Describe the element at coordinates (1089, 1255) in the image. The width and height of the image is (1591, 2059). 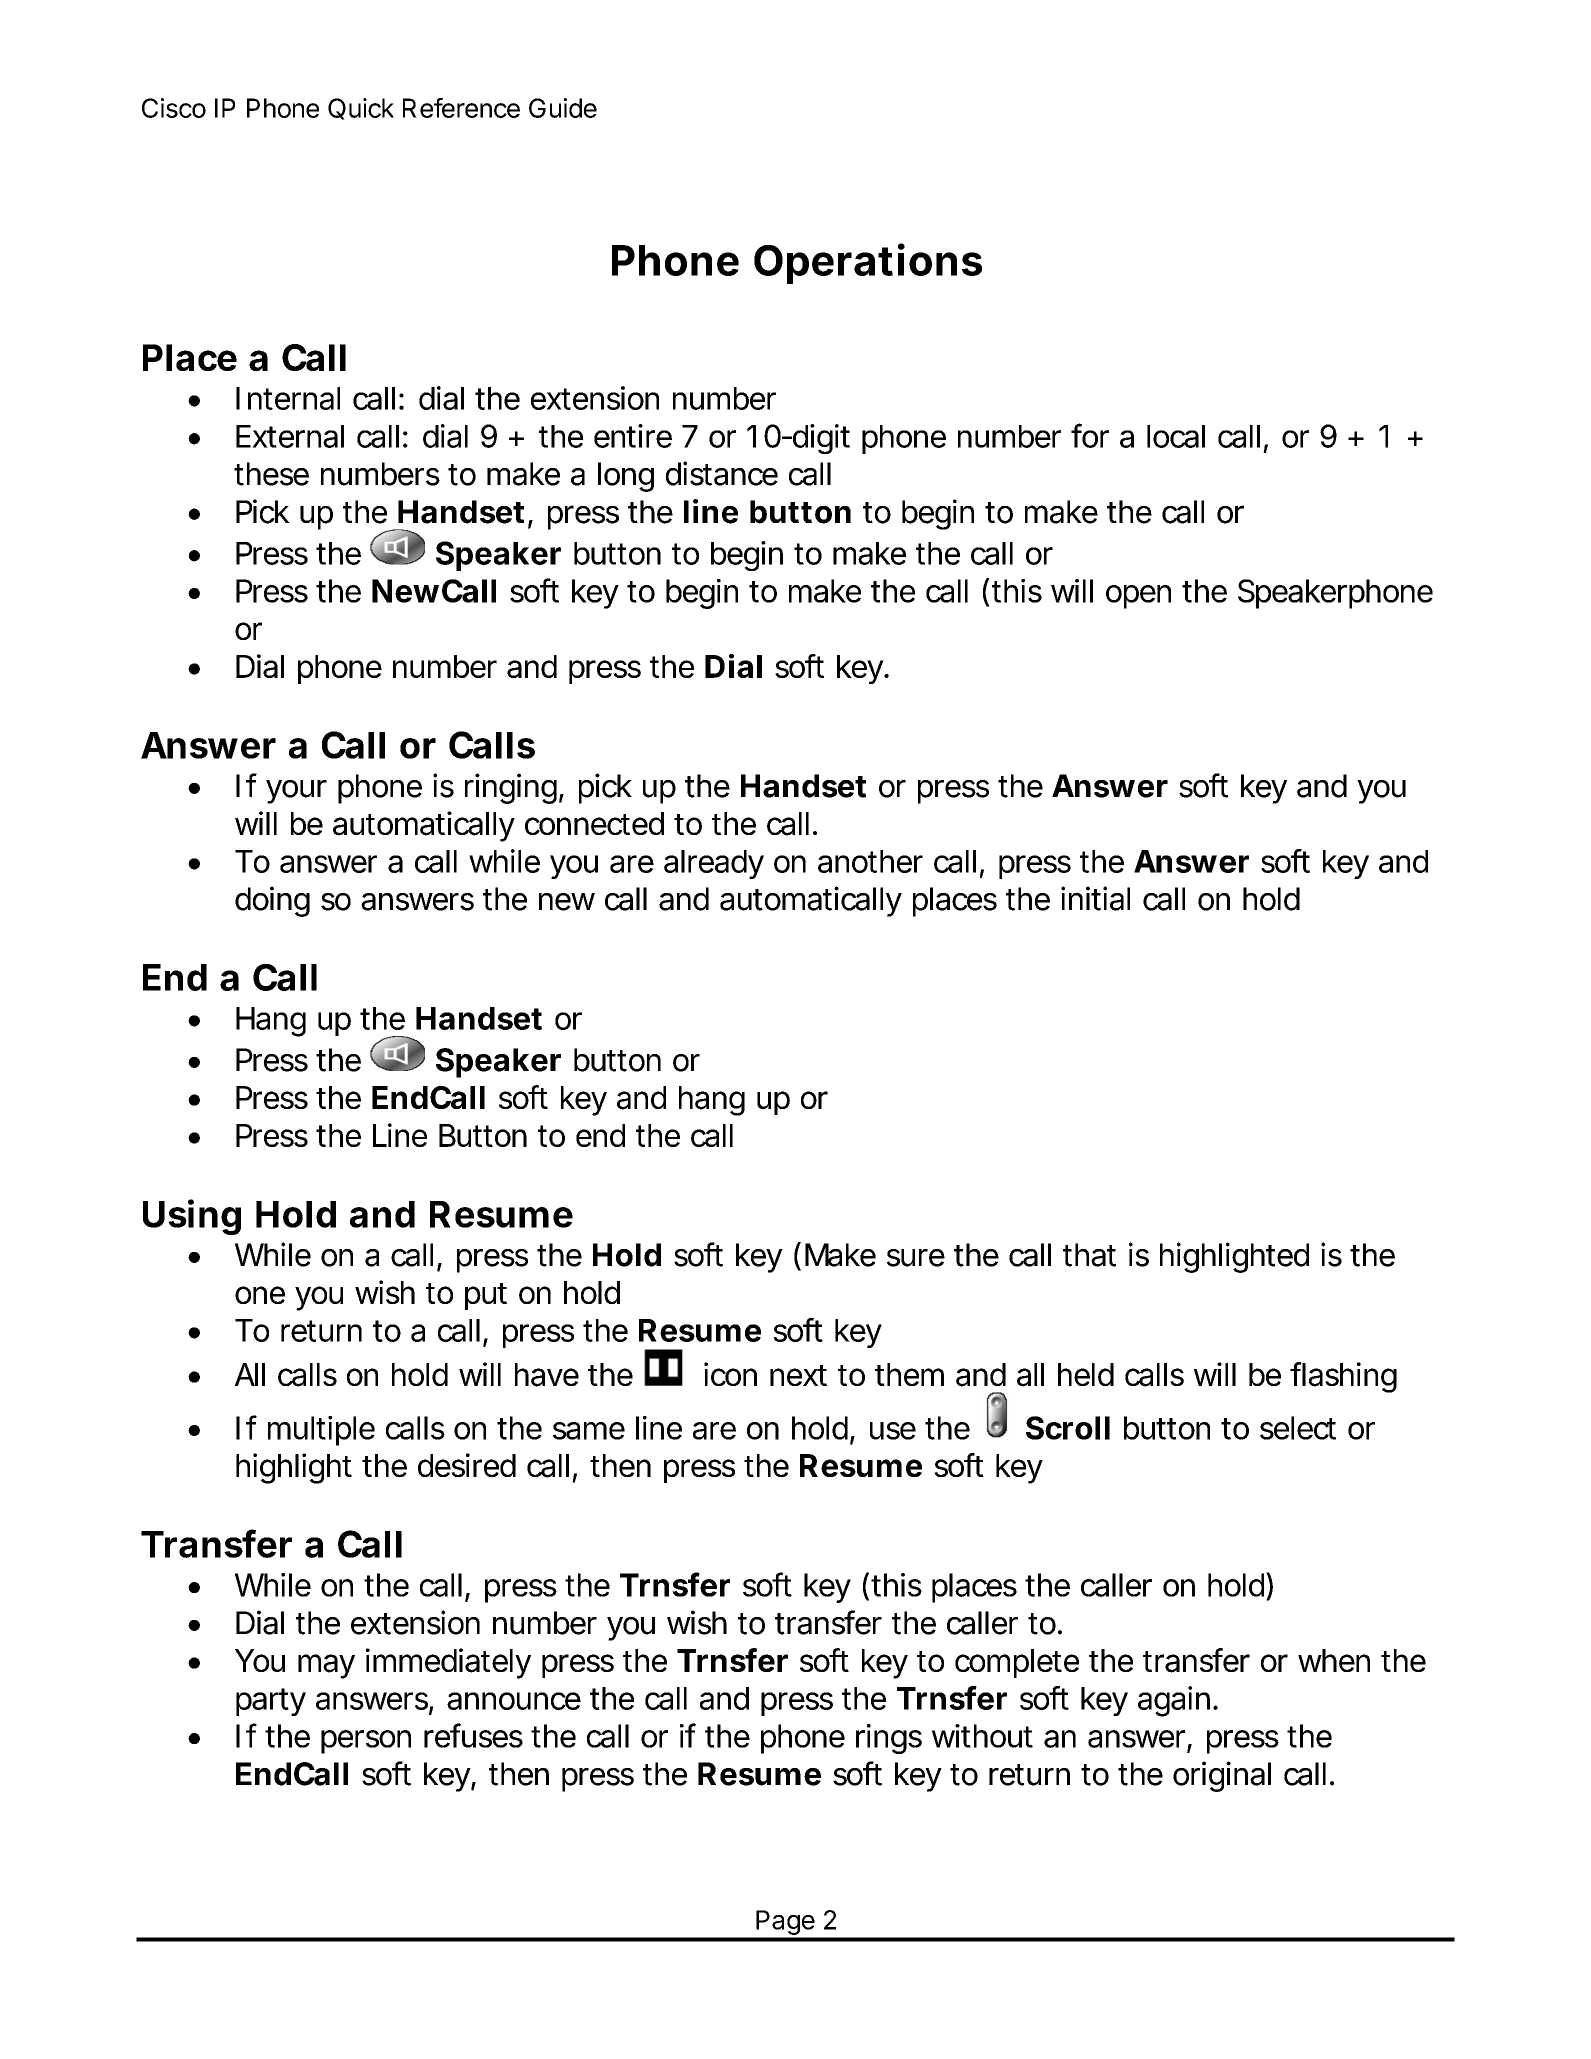
I see `that` at that location.
